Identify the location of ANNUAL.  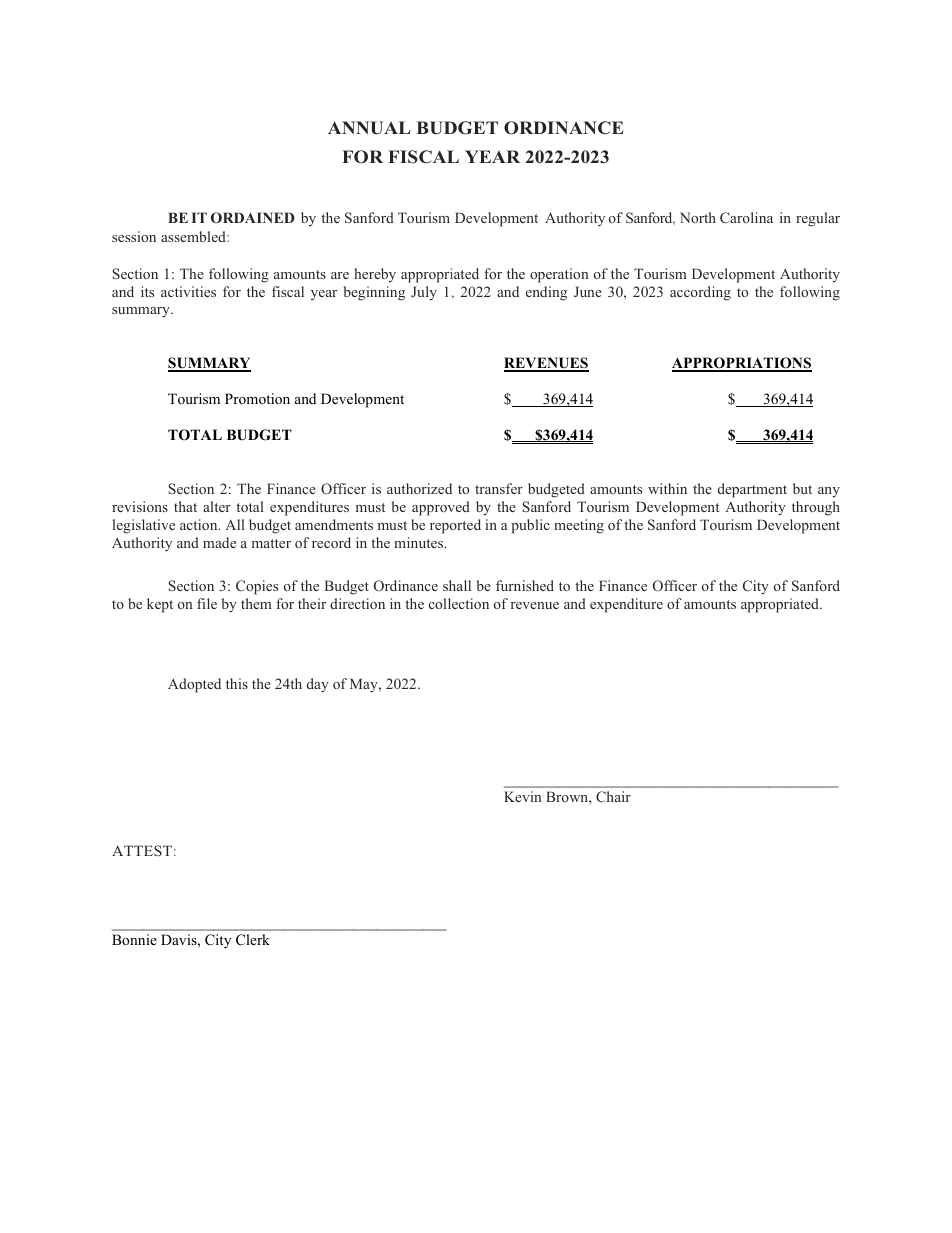
(369, 128).
